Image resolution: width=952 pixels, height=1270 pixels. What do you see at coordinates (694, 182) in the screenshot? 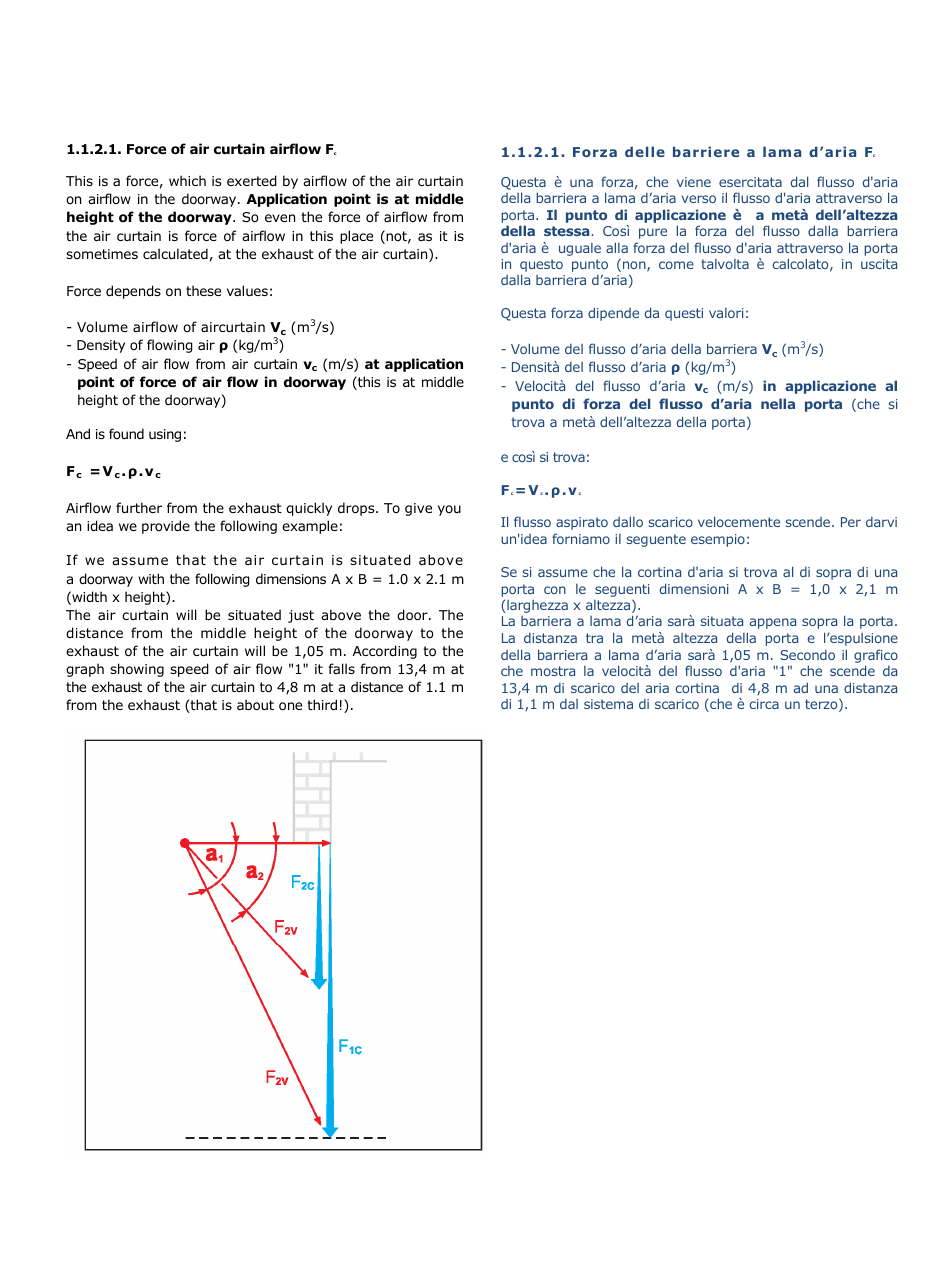
I see `viene` at bounding box center [694, 182].
